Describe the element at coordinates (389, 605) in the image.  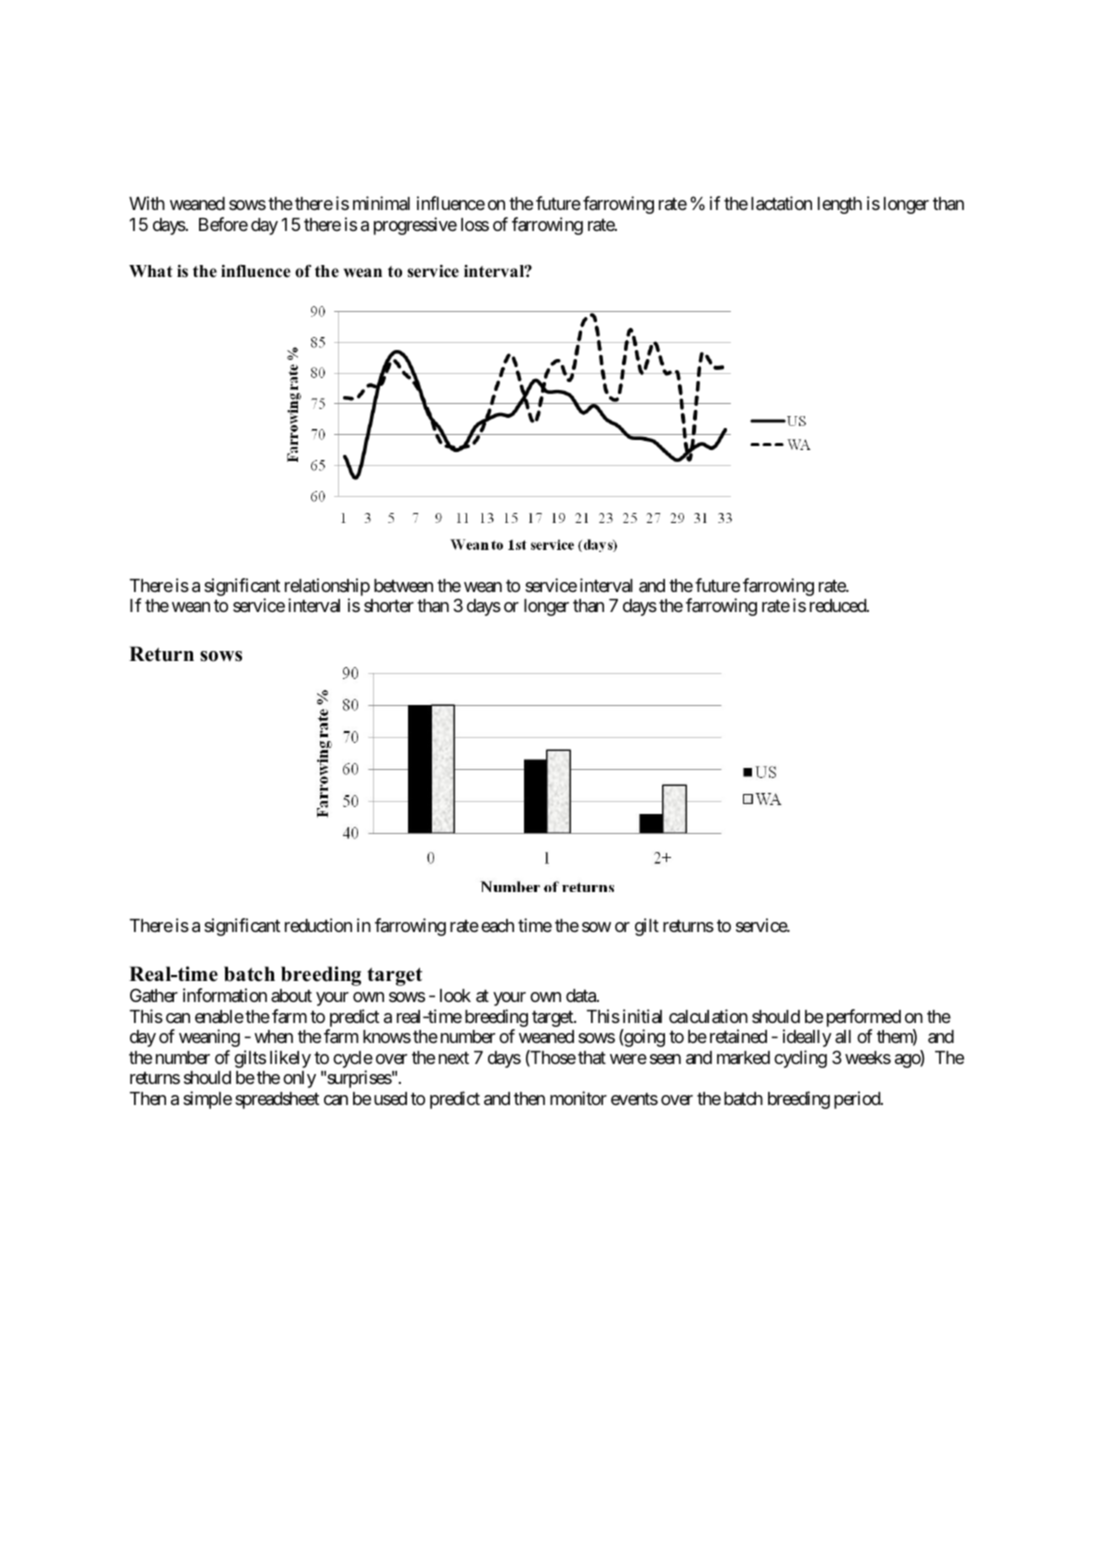
I see `shorter` at that location.
